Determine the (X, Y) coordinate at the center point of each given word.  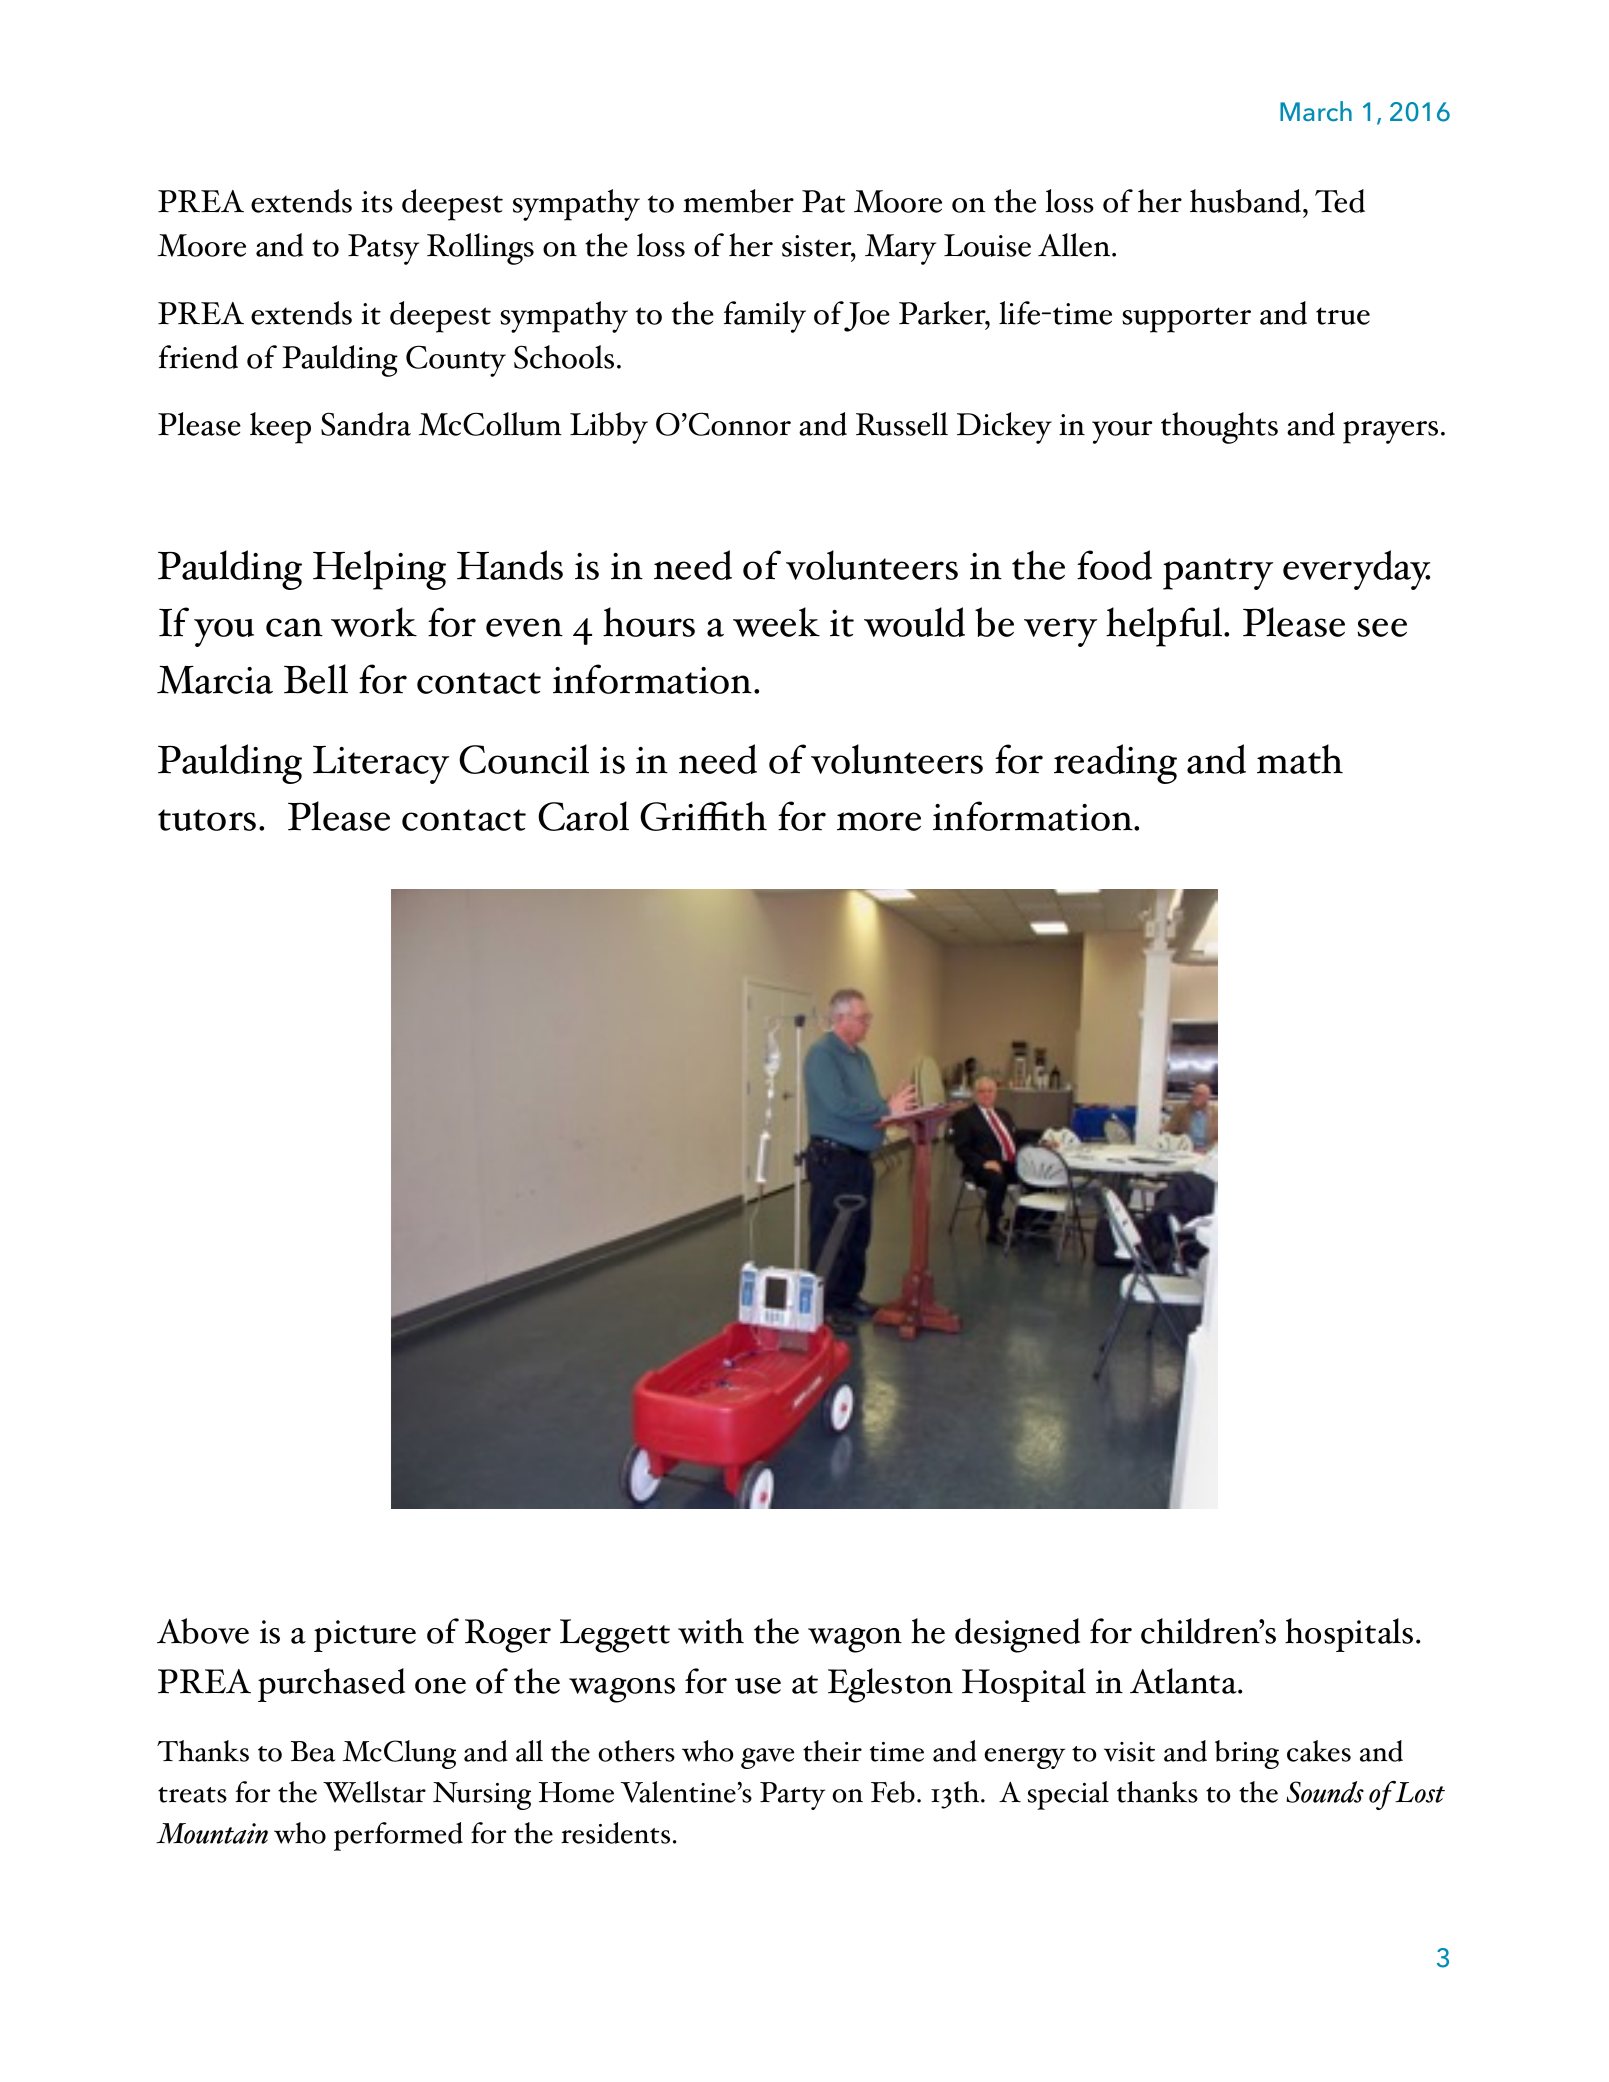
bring (1247, 1754)
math (1300, 759)
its (377, 202)
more (879, 821)
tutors (207, 820)
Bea (313, 1751)
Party (792, 1796)
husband (1247, 201)
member (738, 201)
